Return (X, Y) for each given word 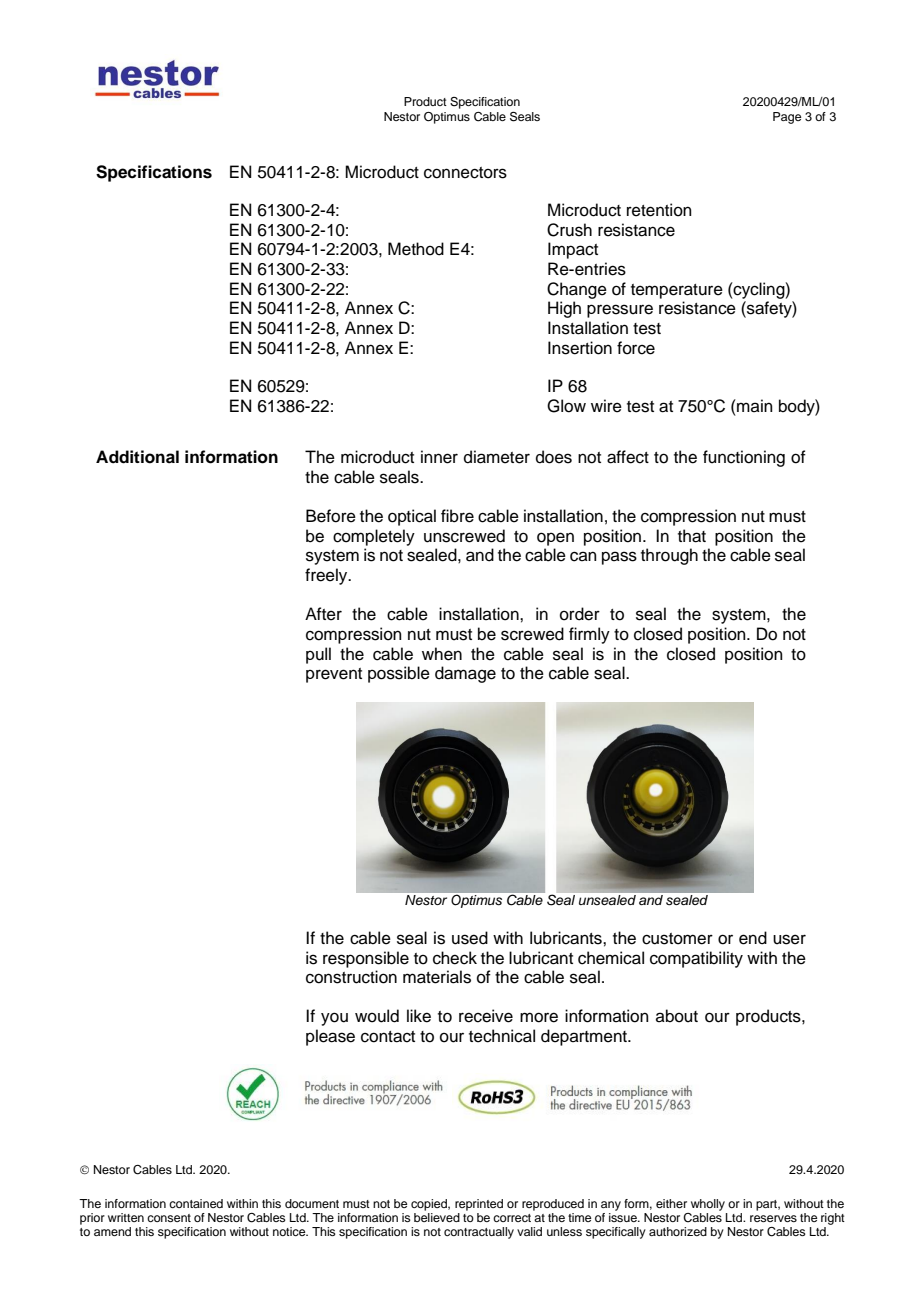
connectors (465, 173)
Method (416, 249)
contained (196, 1203)
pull (318, 655)
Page (787, 118)
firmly (589, 635)
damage (465, 674)
